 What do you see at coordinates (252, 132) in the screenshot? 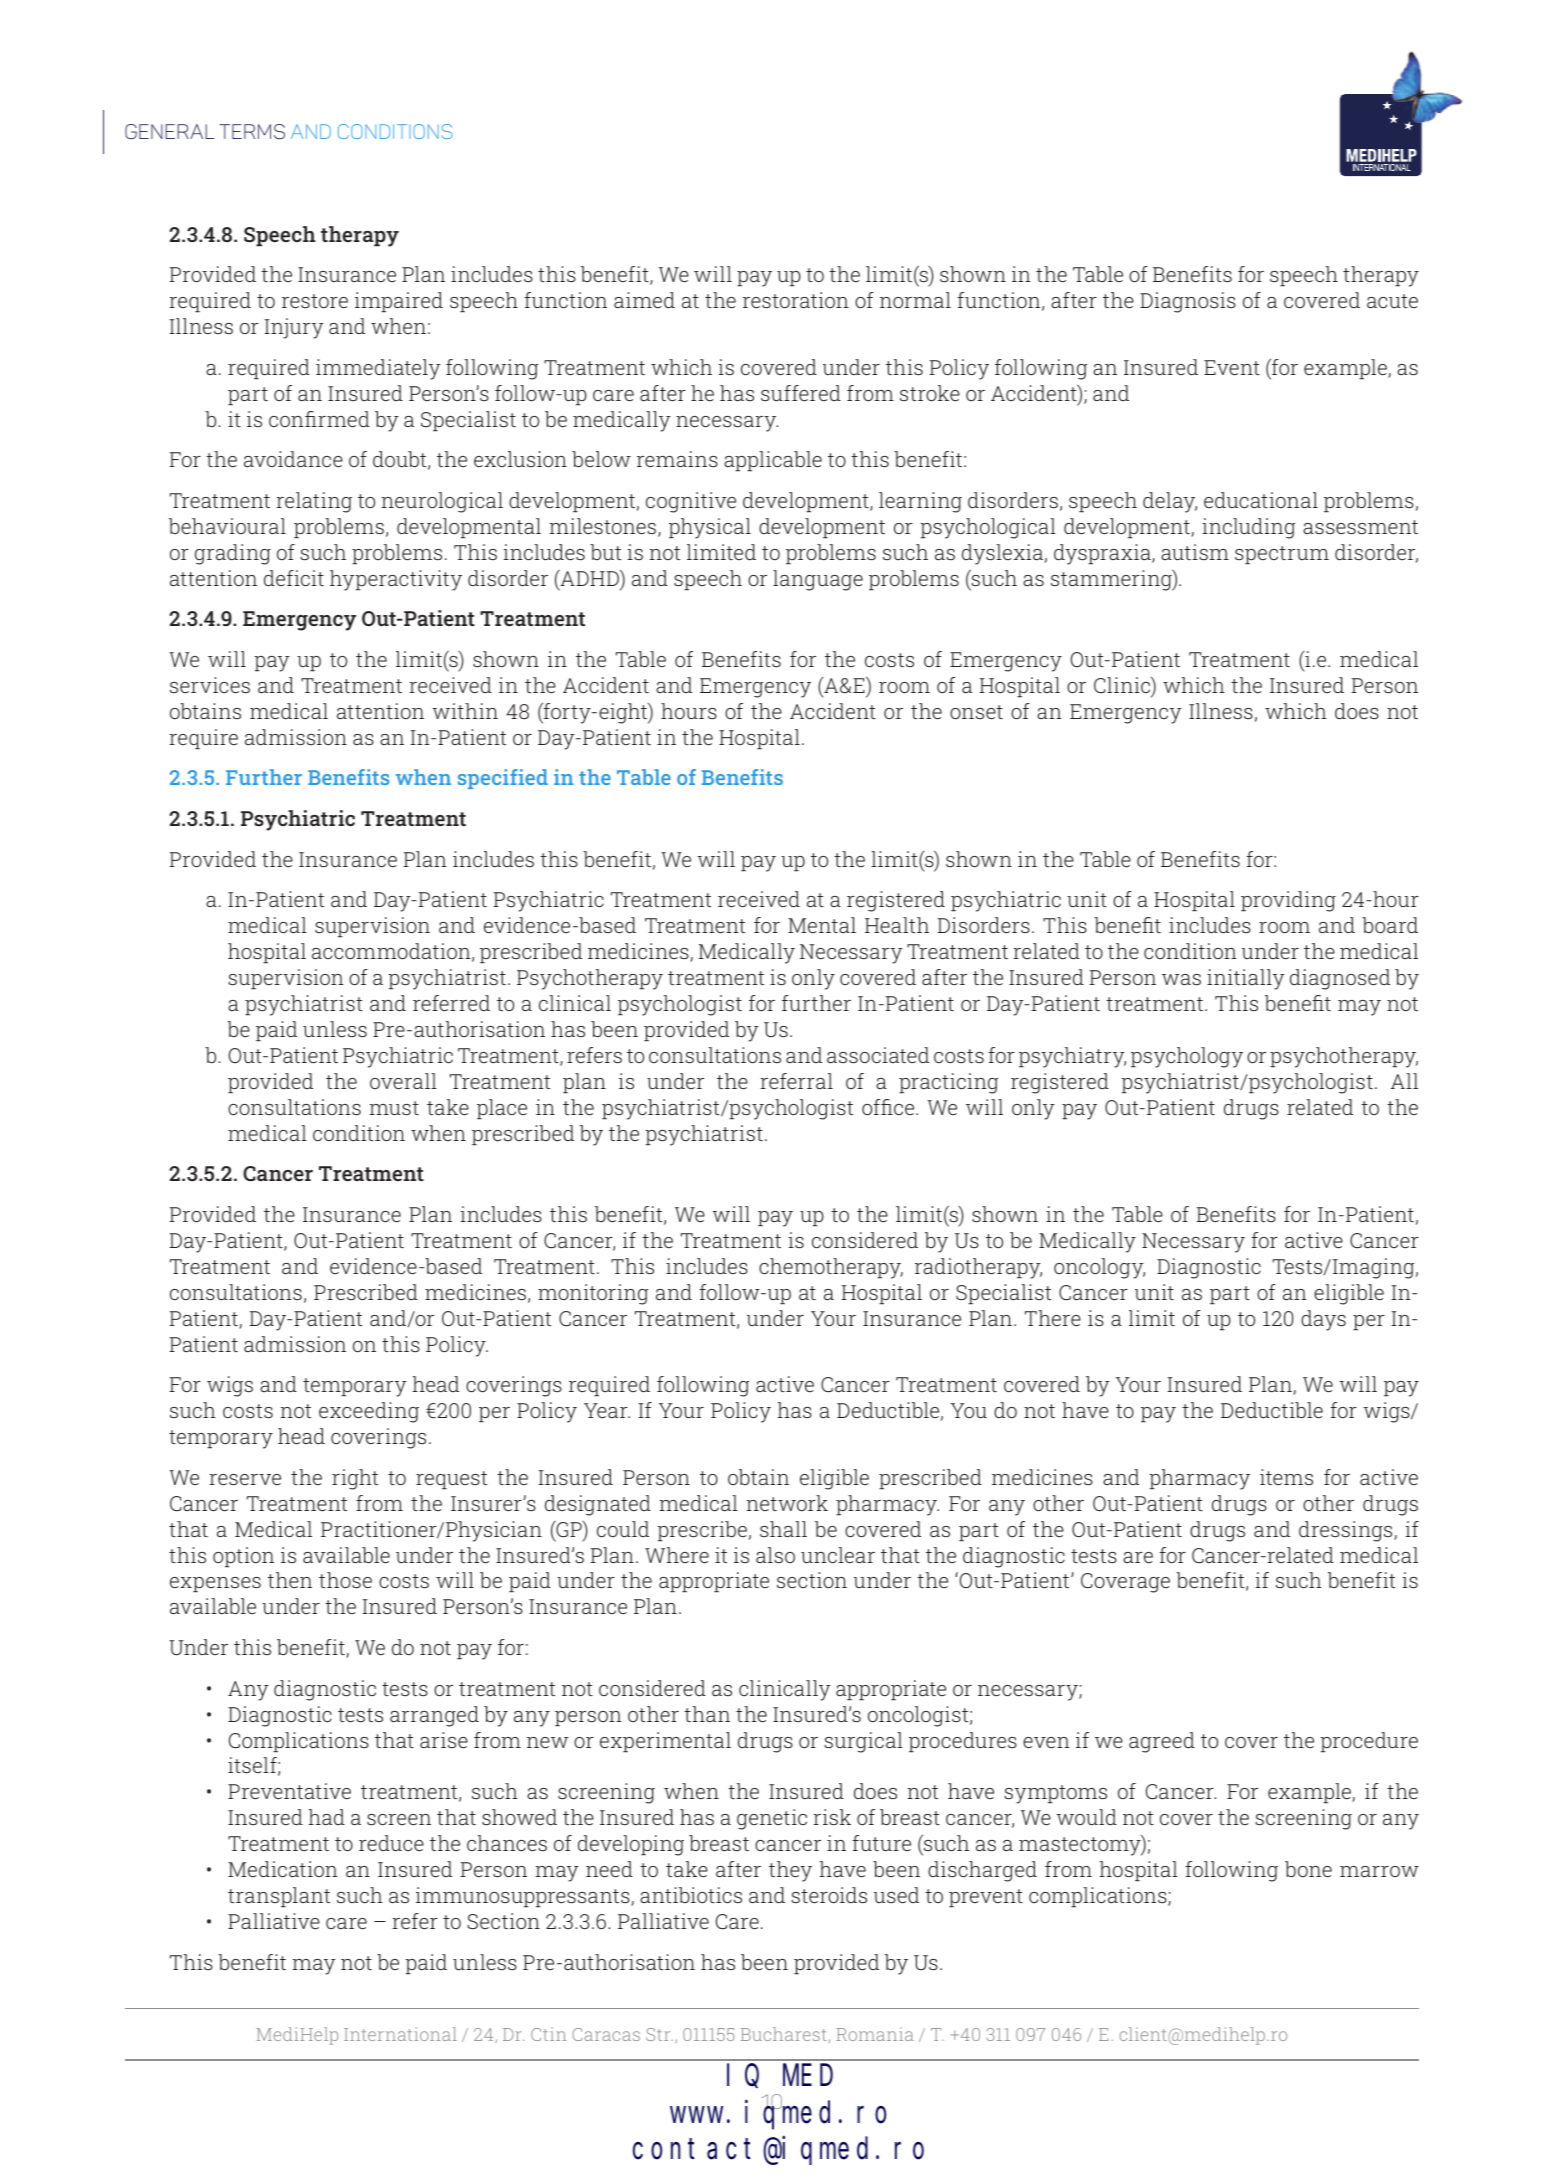
I see `TERMS` at bounding box center [252, 132].
